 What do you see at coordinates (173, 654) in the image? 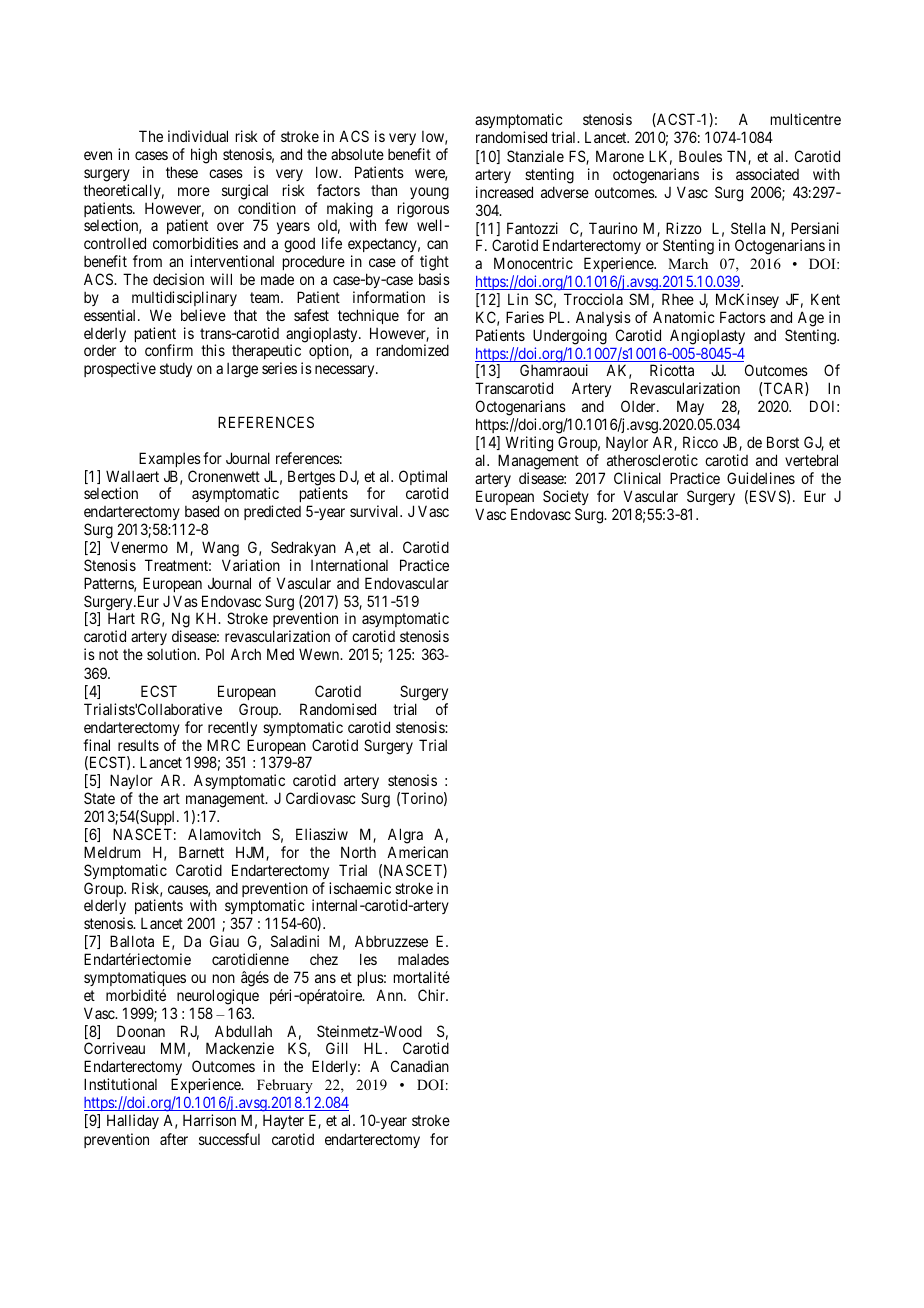
I see `solution` at bounding box center [173, 654].
